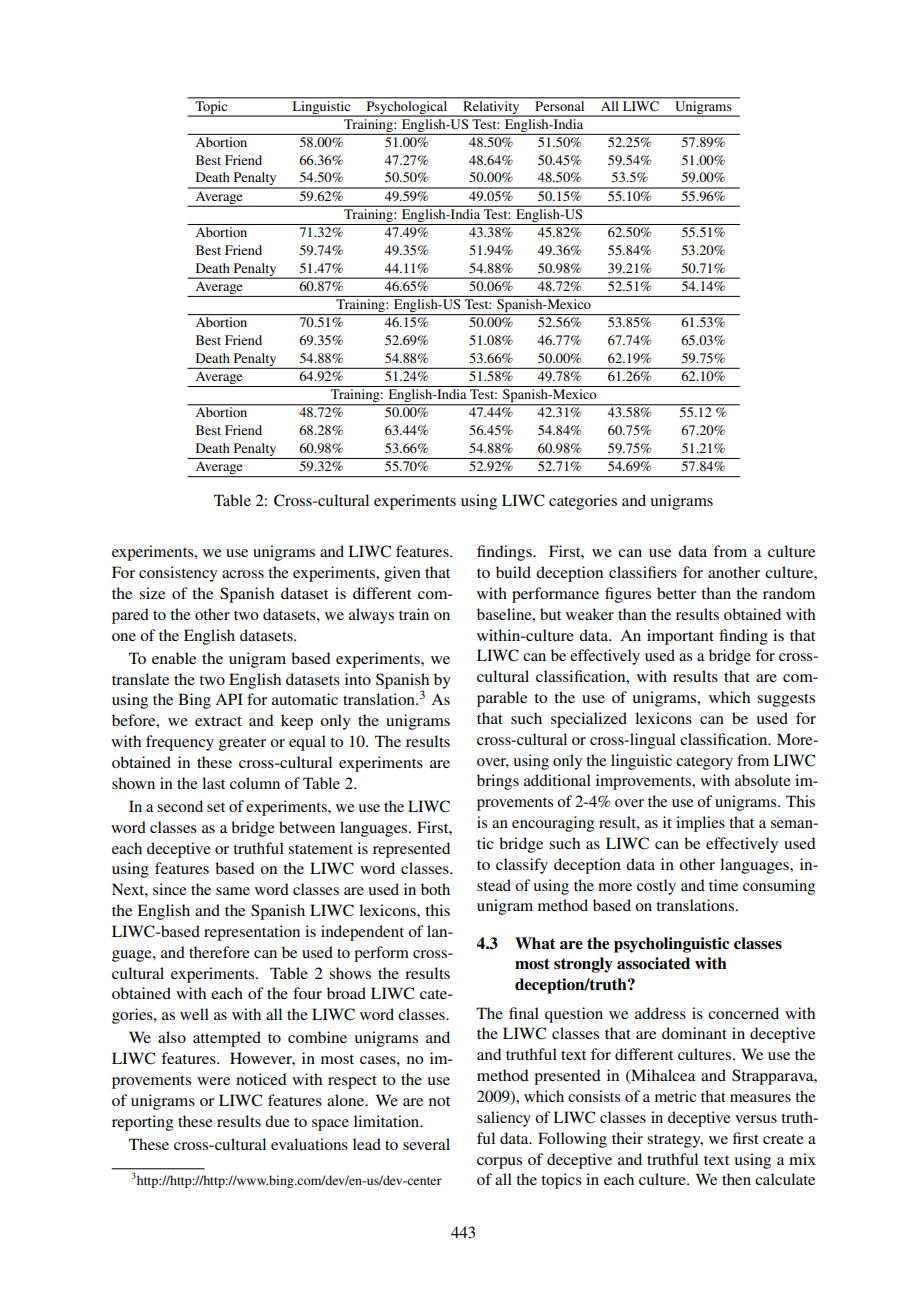 The image size is (924, 1308). Describe the element at coordinates (643, 572) in the page. I see `classifiers` at that location.
